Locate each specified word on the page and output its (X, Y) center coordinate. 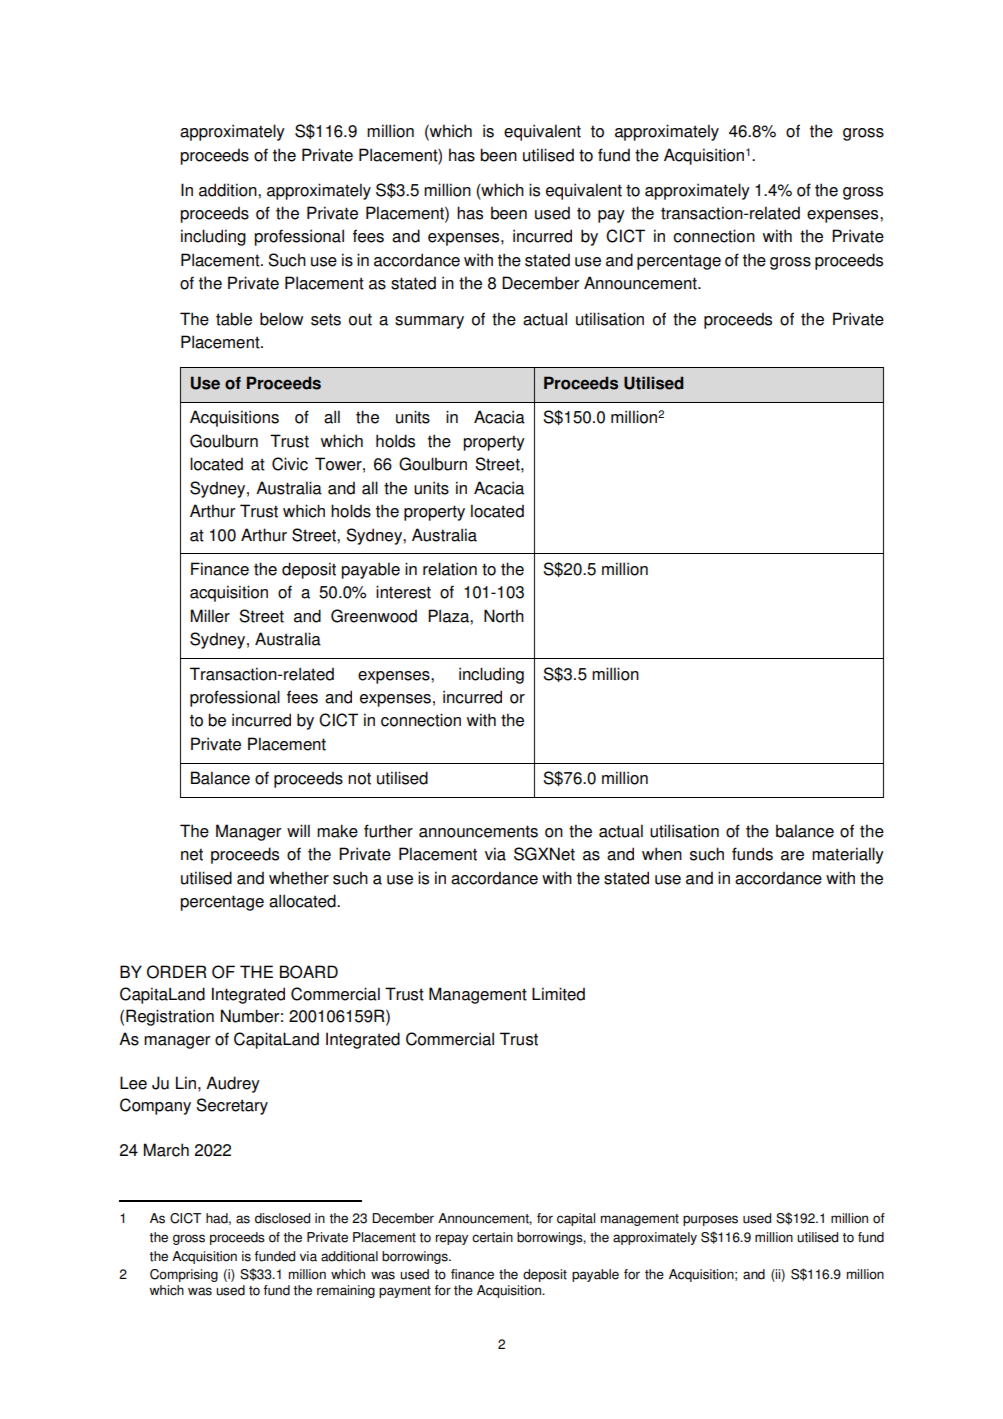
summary (429, 322)
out (360, 319)
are (792, 856)
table (234, 319)
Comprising (184, 1275)
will (298, 830)
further (388, 831)
